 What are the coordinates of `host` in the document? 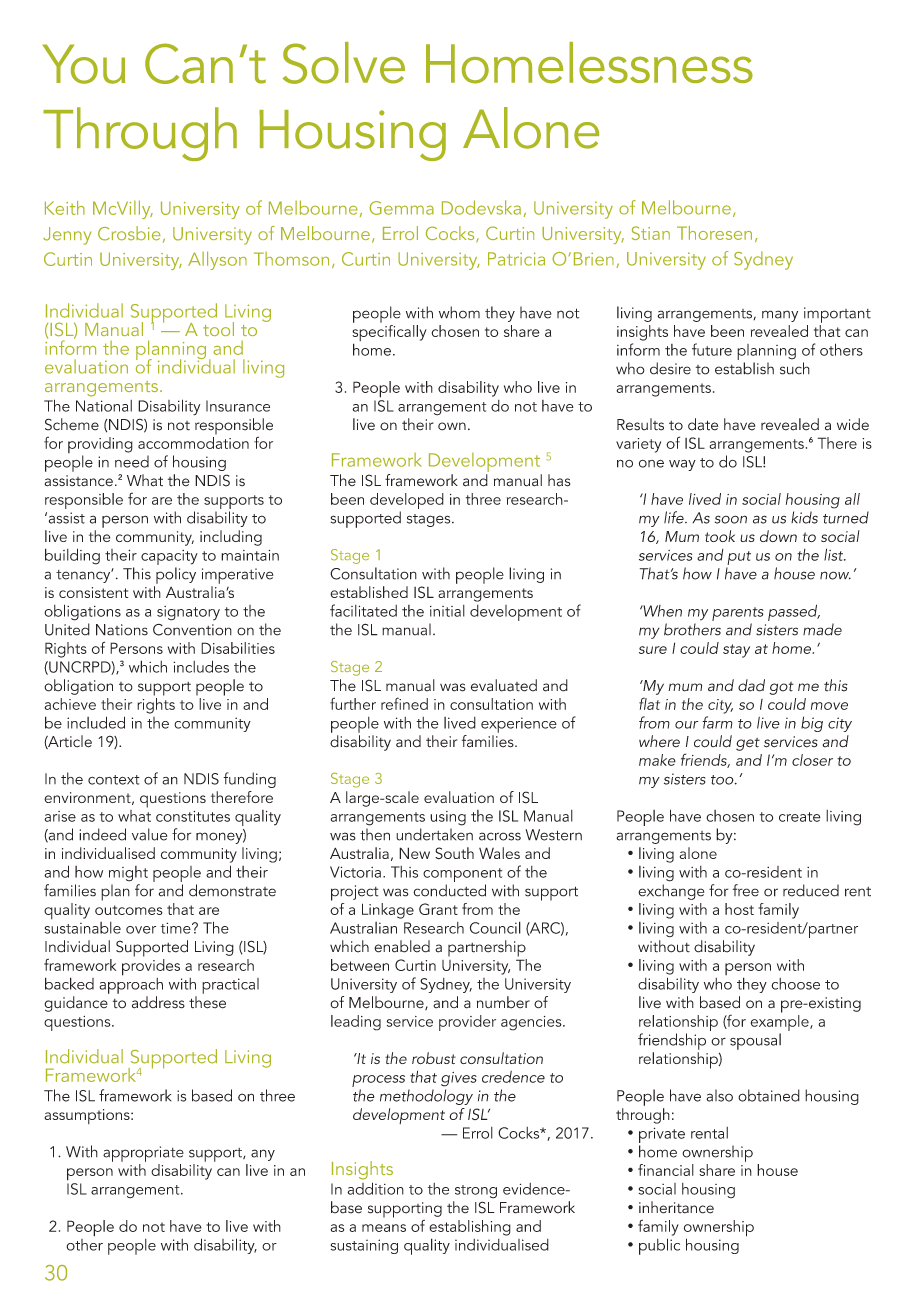 It's located at (739, 909).
